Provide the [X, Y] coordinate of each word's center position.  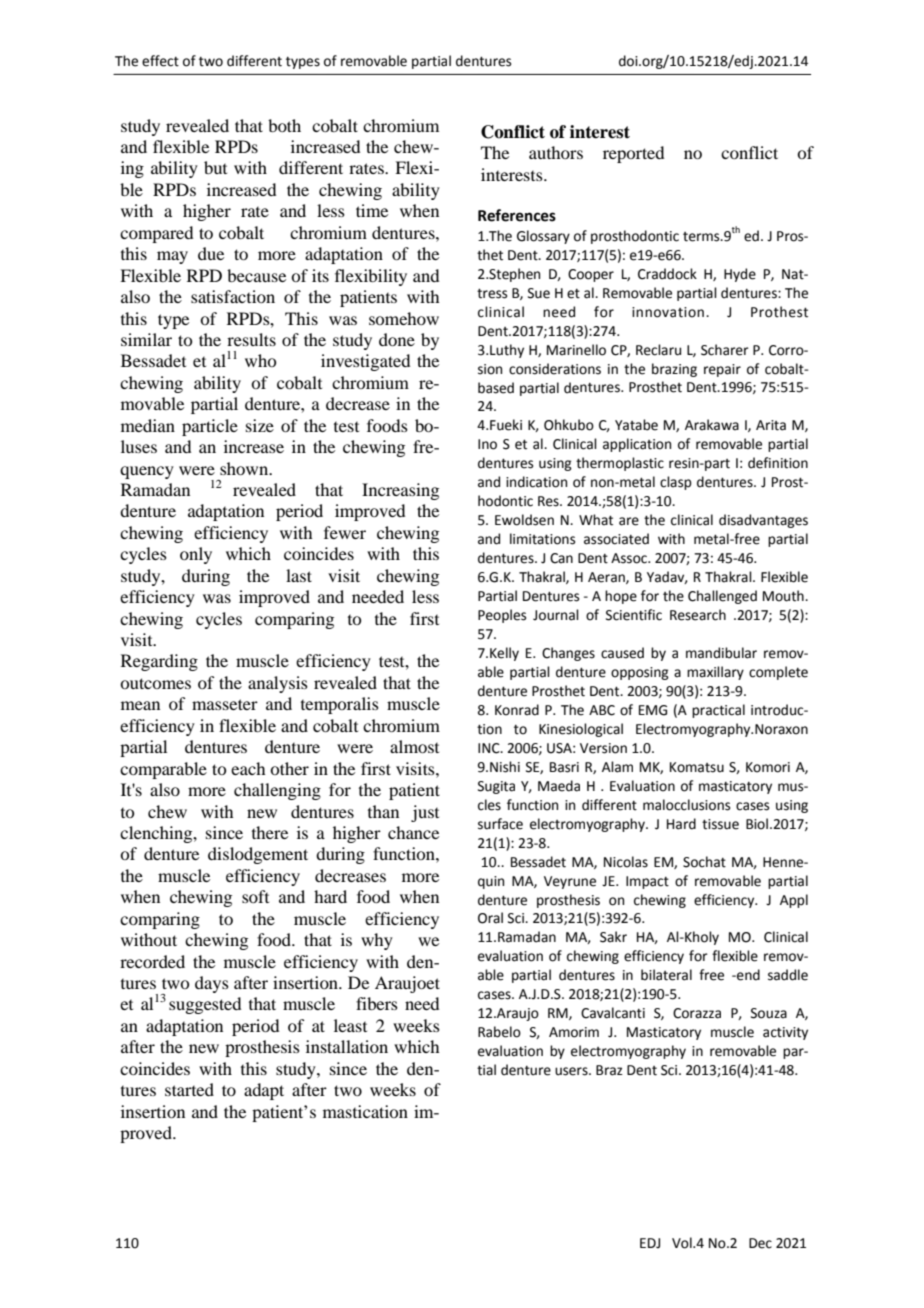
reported [633, 154]
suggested [205, 1005]
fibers [377, 1003]
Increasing [400, 491]
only [196, 555]
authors [556, 152]
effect [160, 61]
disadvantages [763, 521]
